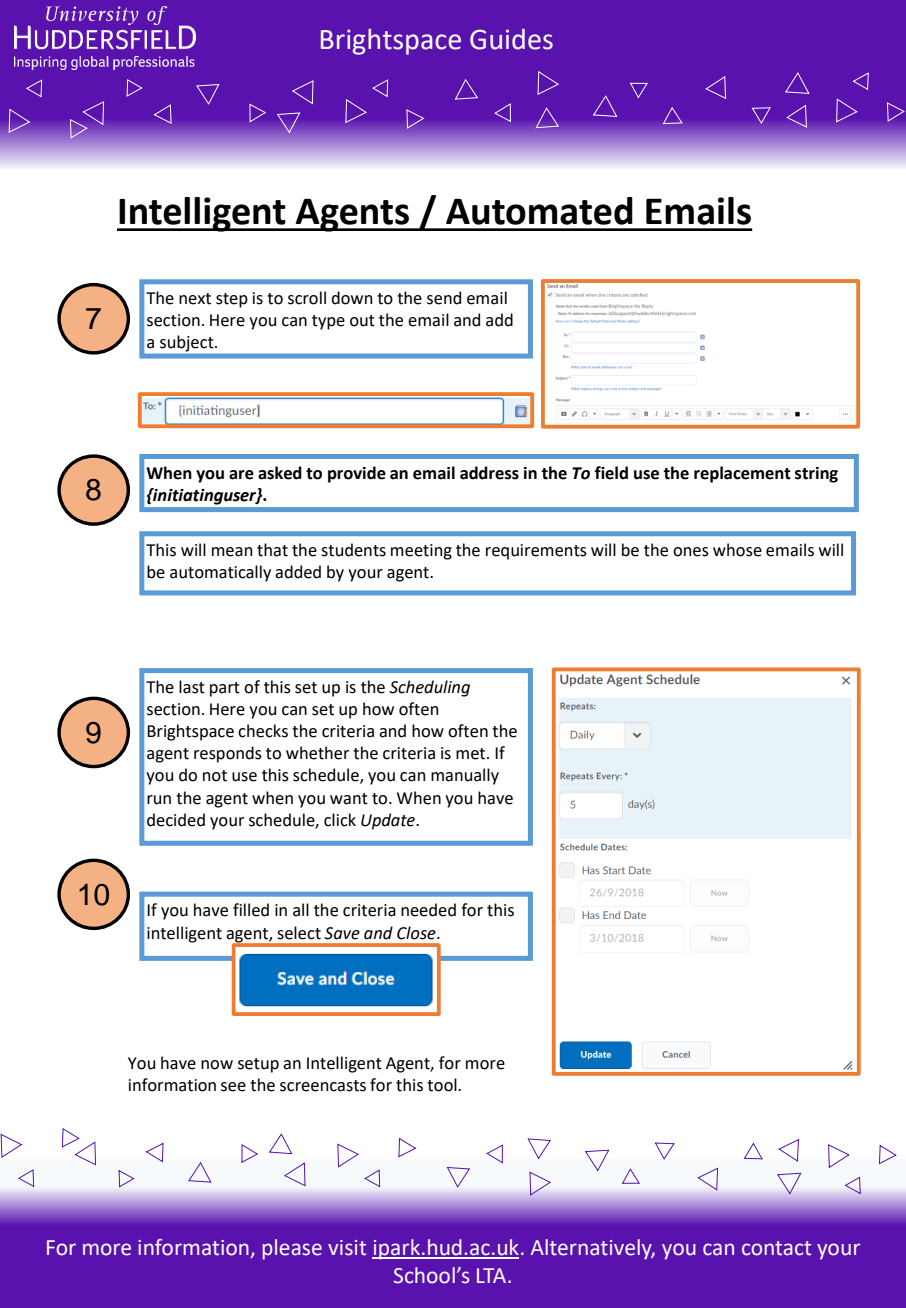  I want to click on please, so click(292, 1249).
